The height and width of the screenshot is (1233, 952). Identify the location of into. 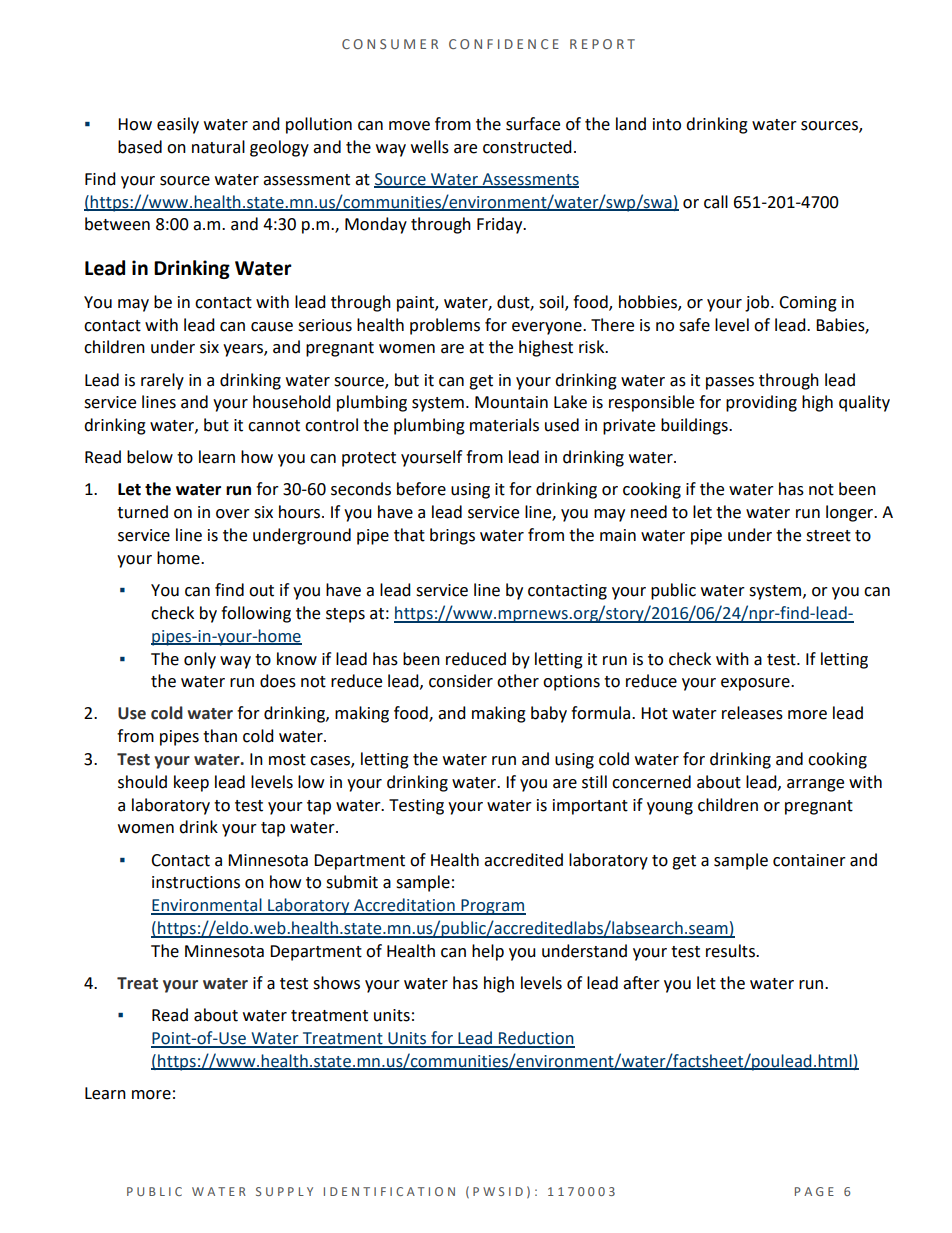
(667, 124).
